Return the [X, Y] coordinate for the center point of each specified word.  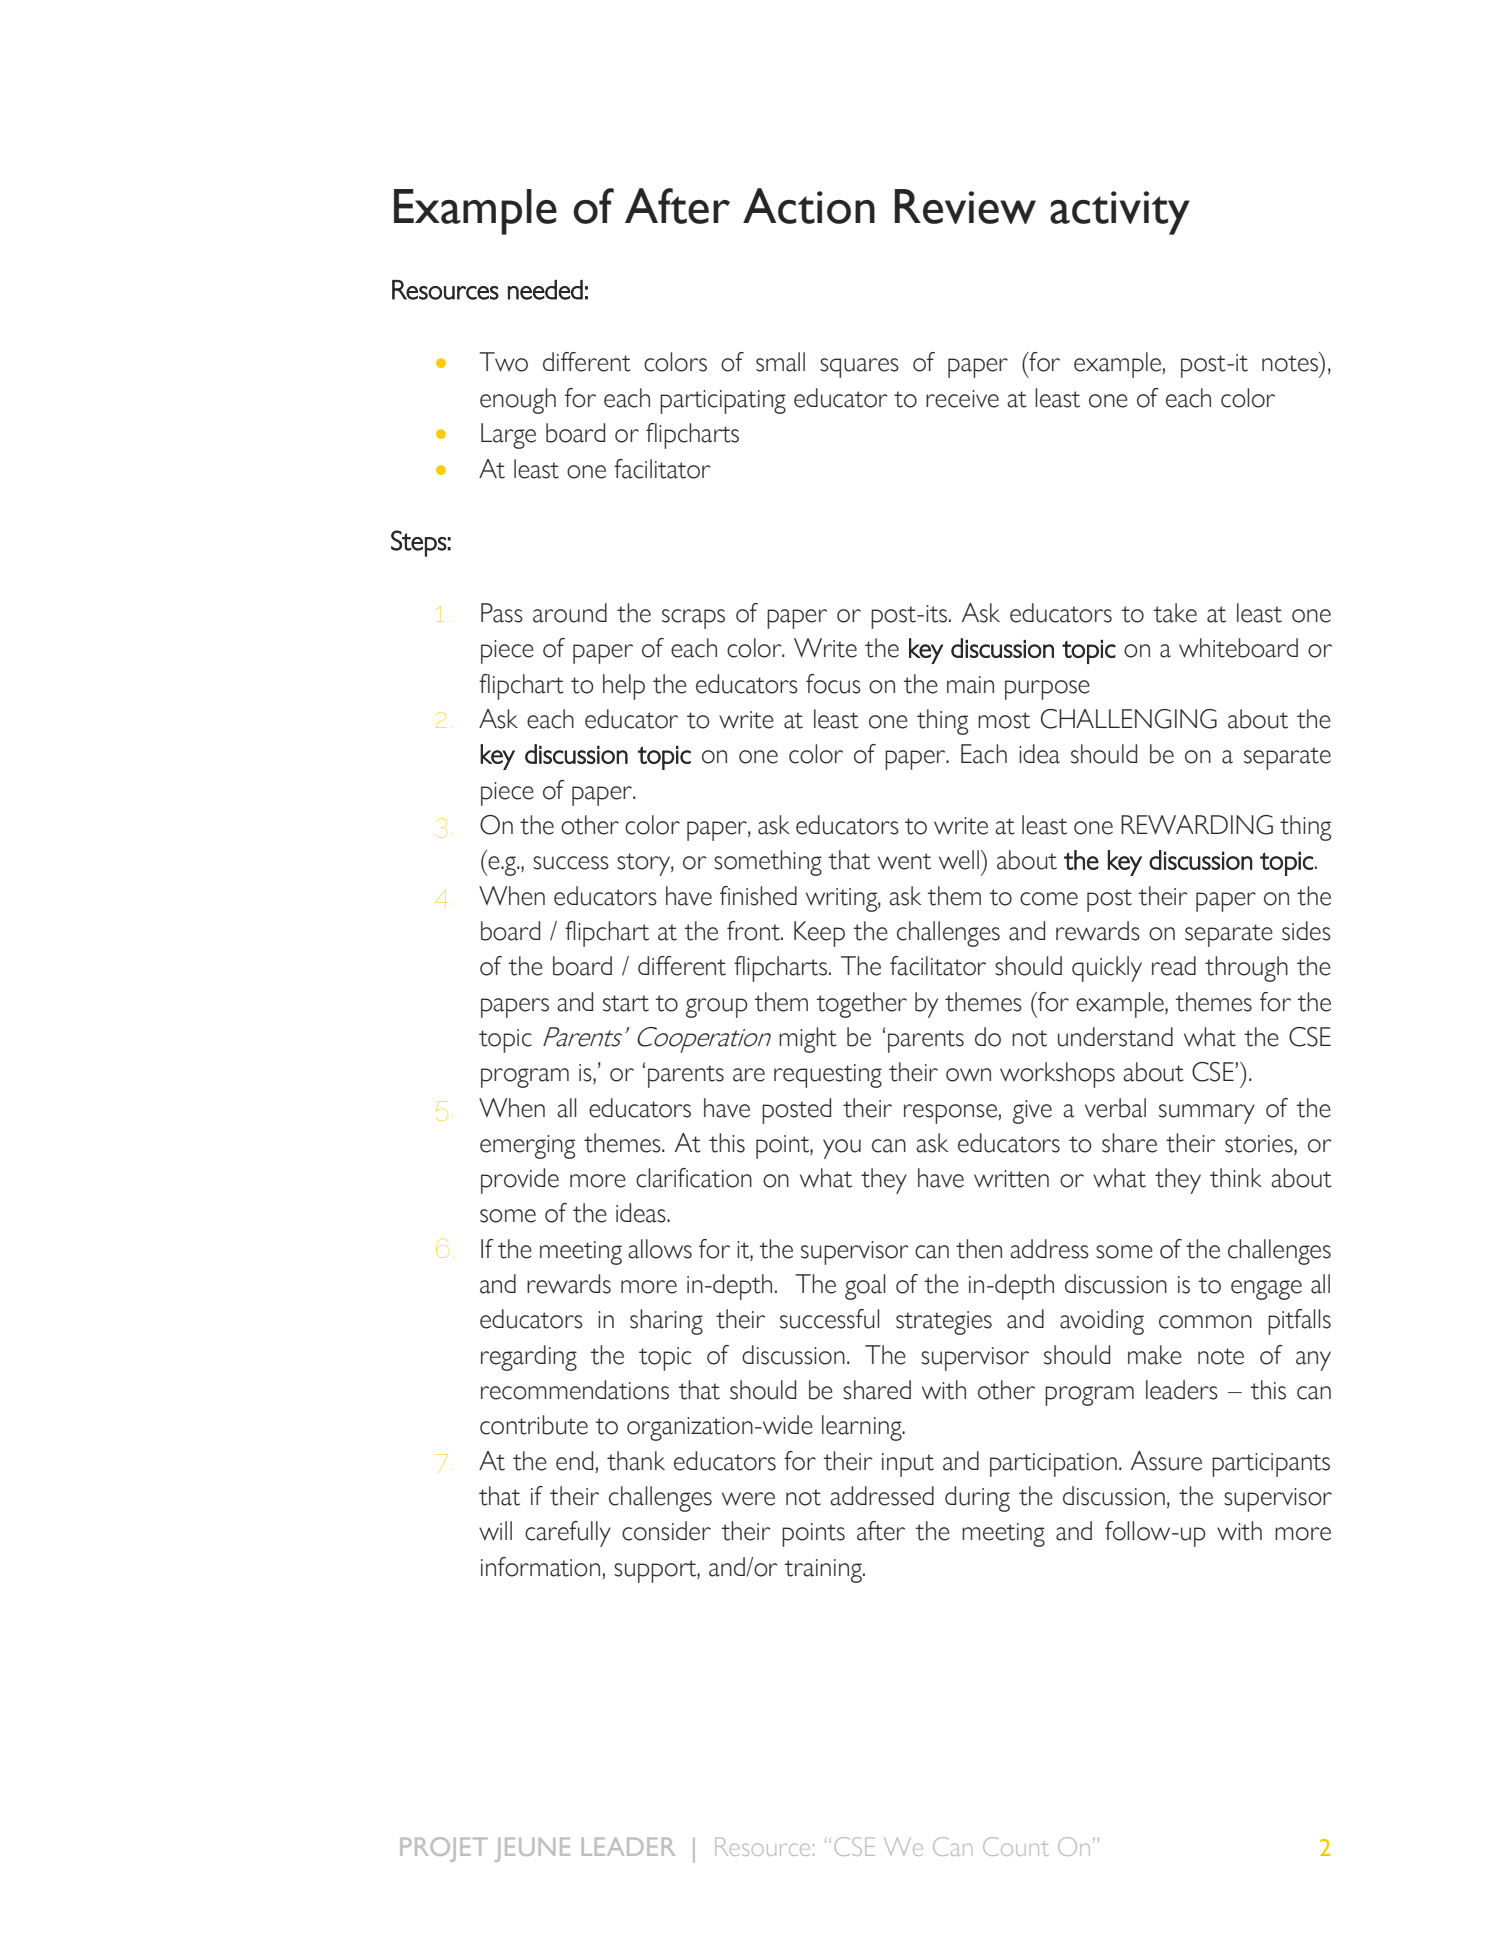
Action [809, 206]
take [1175, 613]
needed [545, 290]
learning [863, 1428]
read [1174, 966]
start [626, 1003]
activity [1120, 213]
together [862, 1005]
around [570, 613]
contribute [534, 1425]
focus [833, 684]
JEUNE [532, 1850]
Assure [1166, 1461]
